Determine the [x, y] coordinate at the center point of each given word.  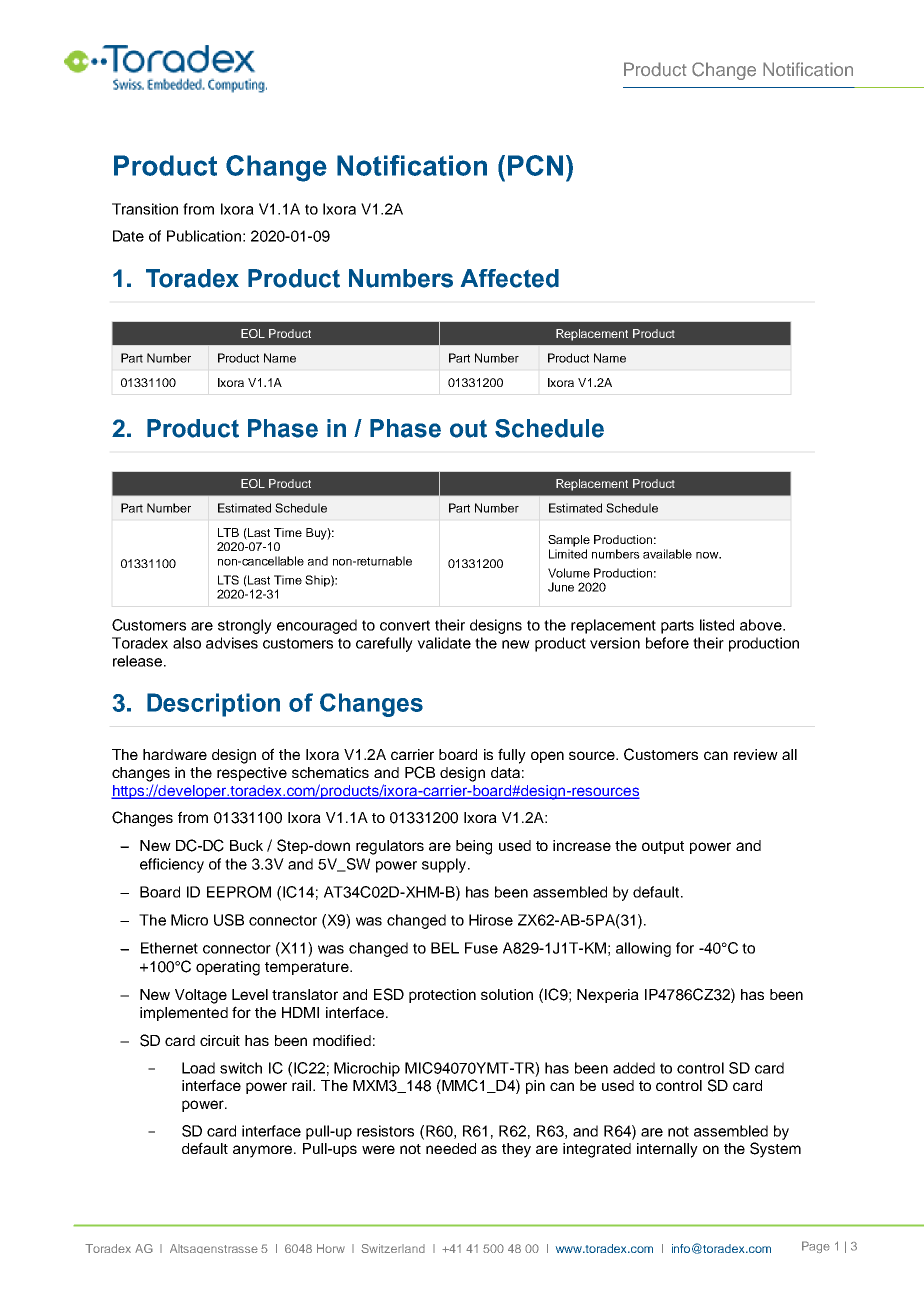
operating [228, 968]
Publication [204, 236]
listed [717, 625]
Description [213, 705]
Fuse [481, 948]
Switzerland [393, 1248]
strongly [245, 626]
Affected [510, 278]
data [505, 772]
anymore [264, 1151]
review [756, 754]
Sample [569, 541]
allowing [643, 949]
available [667, 554]
